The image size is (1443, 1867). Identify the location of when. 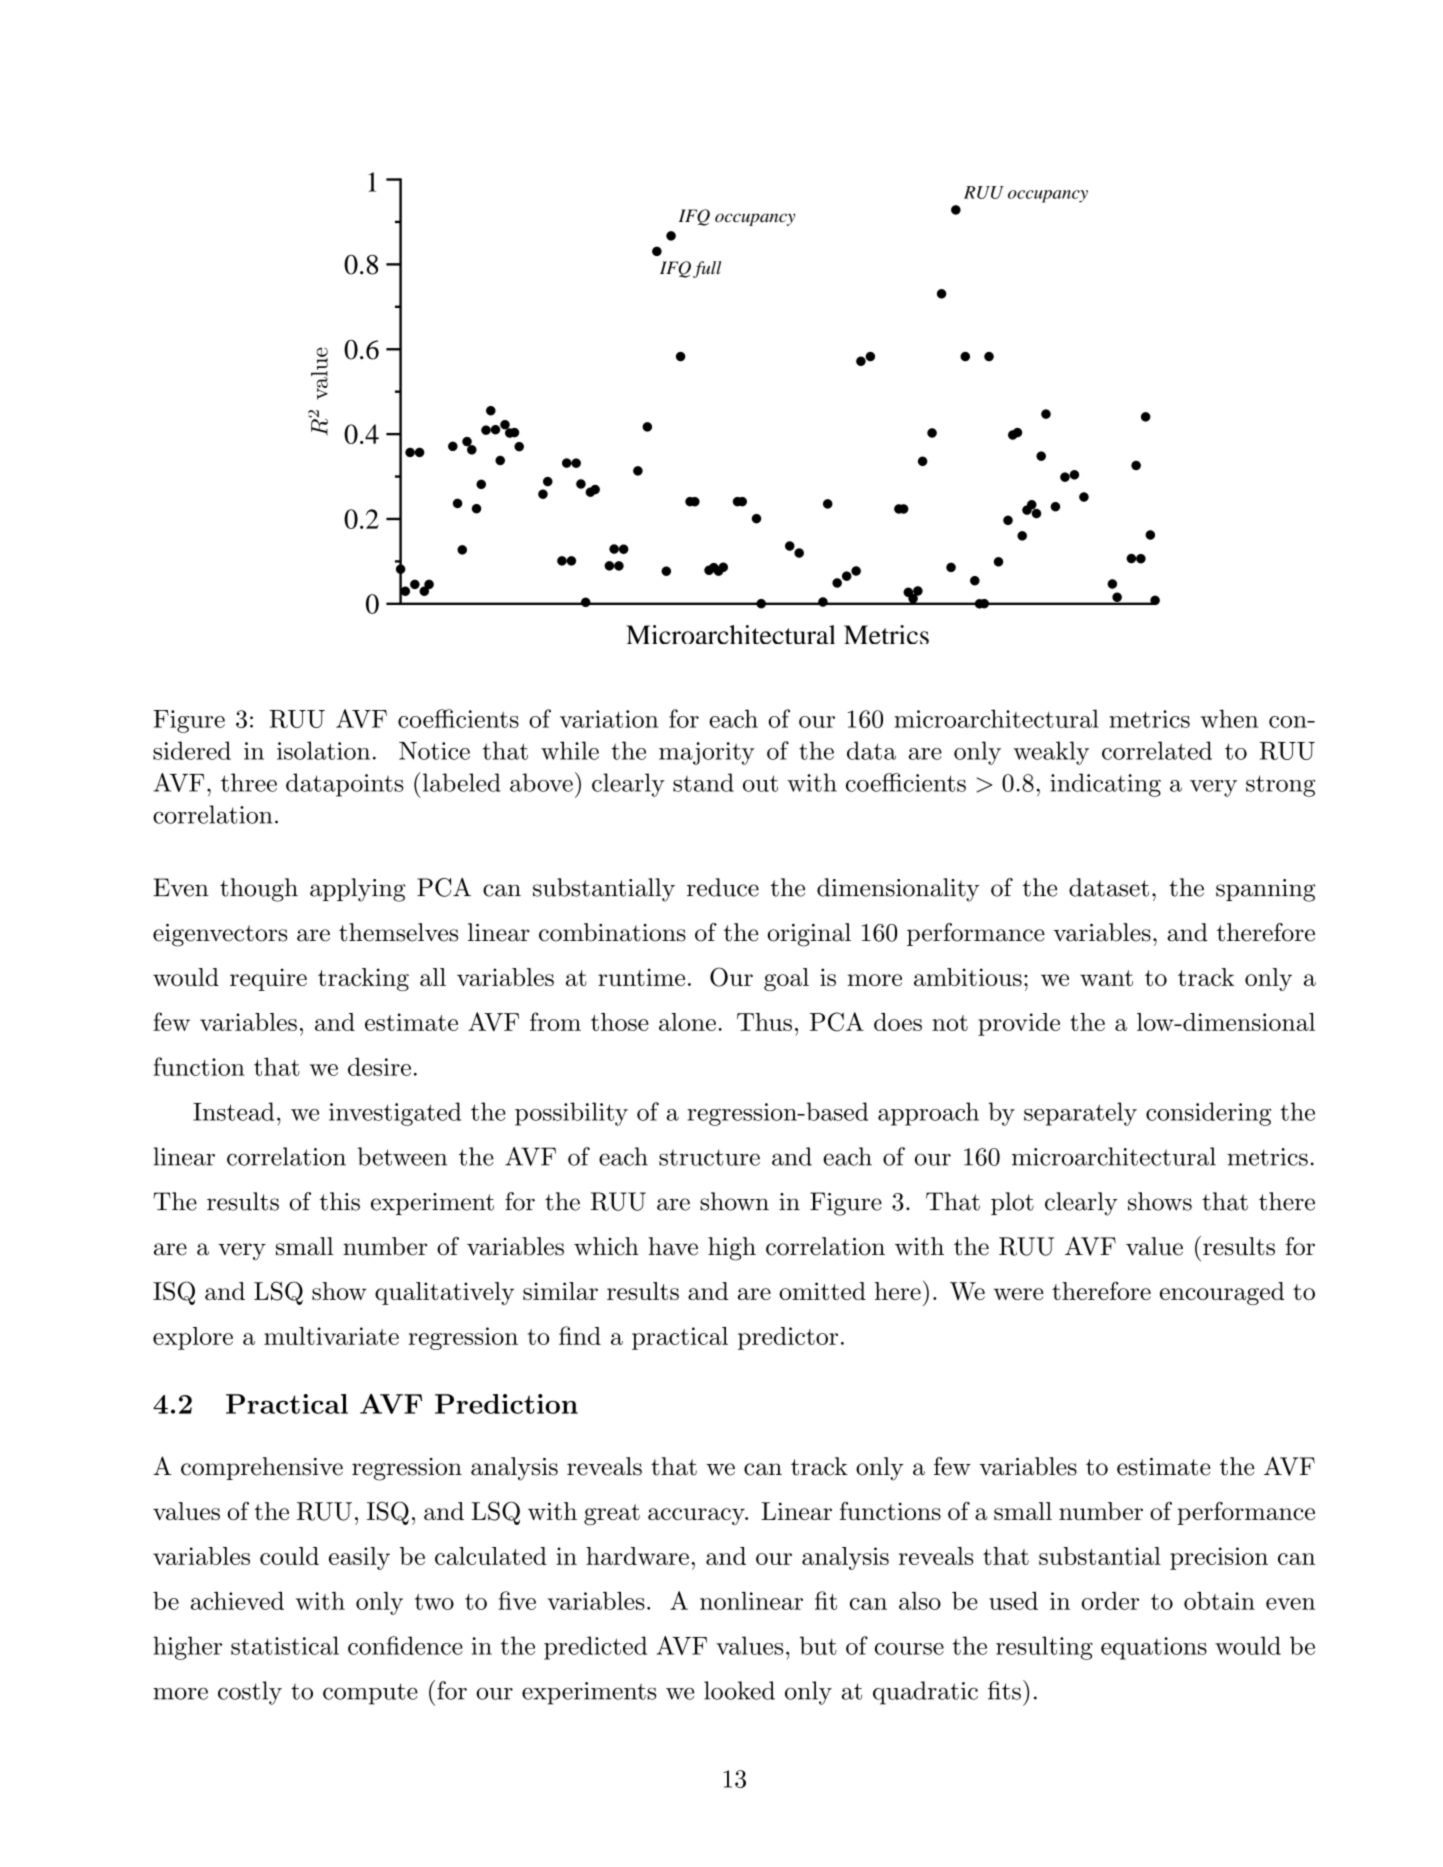
(1229, 718).
